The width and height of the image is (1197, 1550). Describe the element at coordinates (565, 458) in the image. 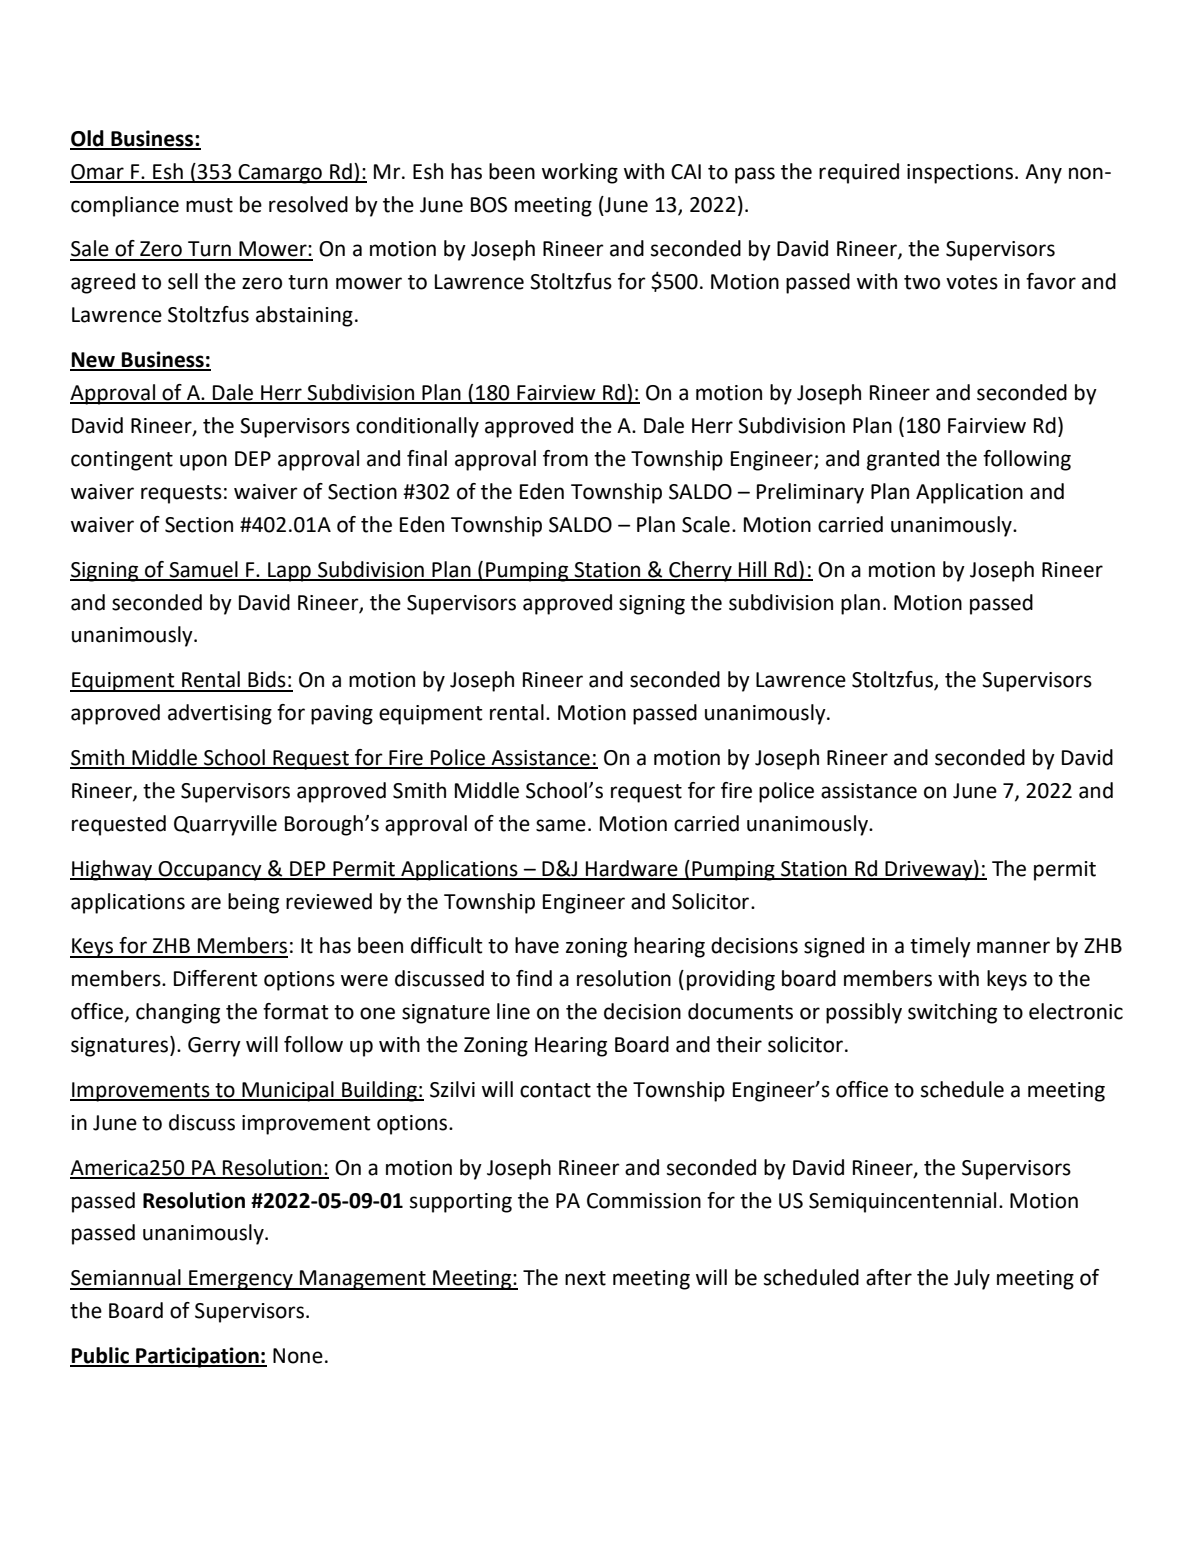

I see `from` at that location.
